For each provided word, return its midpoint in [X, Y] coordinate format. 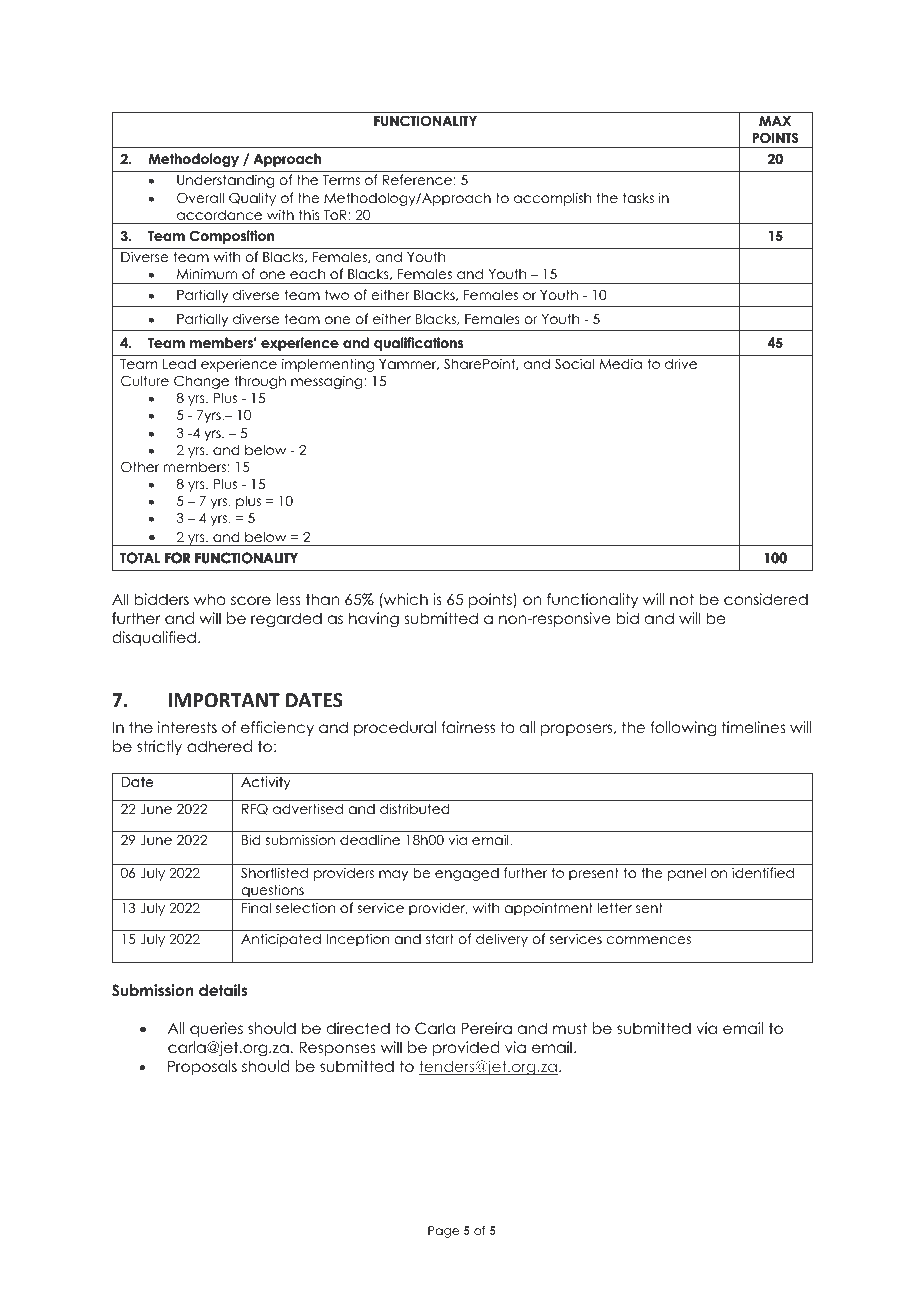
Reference [417, 179]
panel [687, 874]
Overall [200, 198]
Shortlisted [274, 873]
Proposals [202, 1067]
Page [443, 1232]
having [374, 620]
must [570, 1028]
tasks [638, 197]
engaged [467, 874]
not [682, 599]
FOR [177, 557]
